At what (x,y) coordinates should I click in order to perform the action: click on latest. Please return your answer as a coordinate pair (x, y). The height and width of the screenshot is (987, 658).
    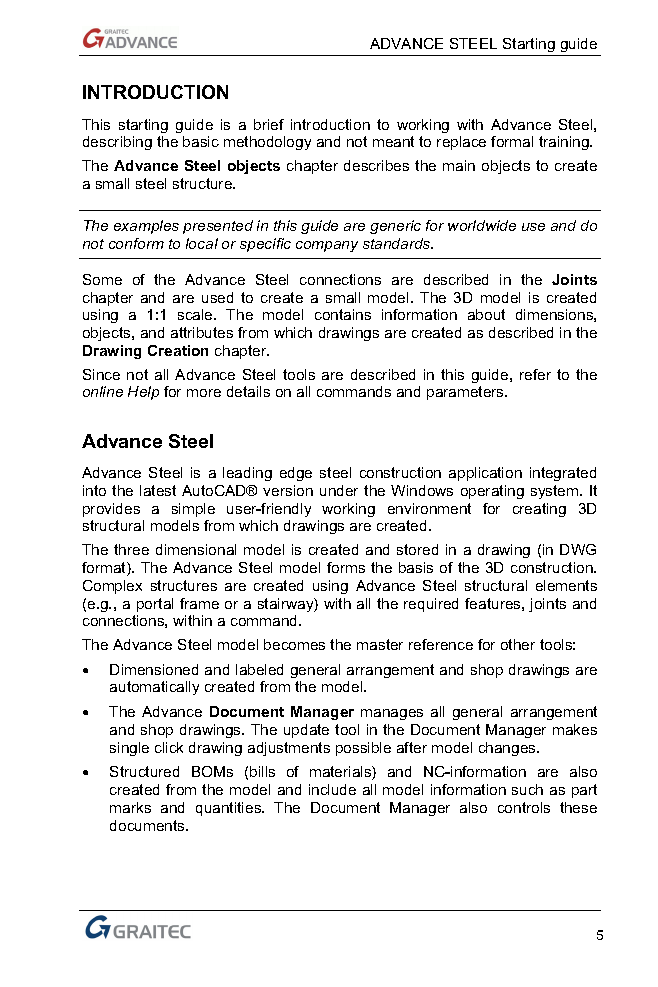
    Looking at the image, I should click on (158, 490).
